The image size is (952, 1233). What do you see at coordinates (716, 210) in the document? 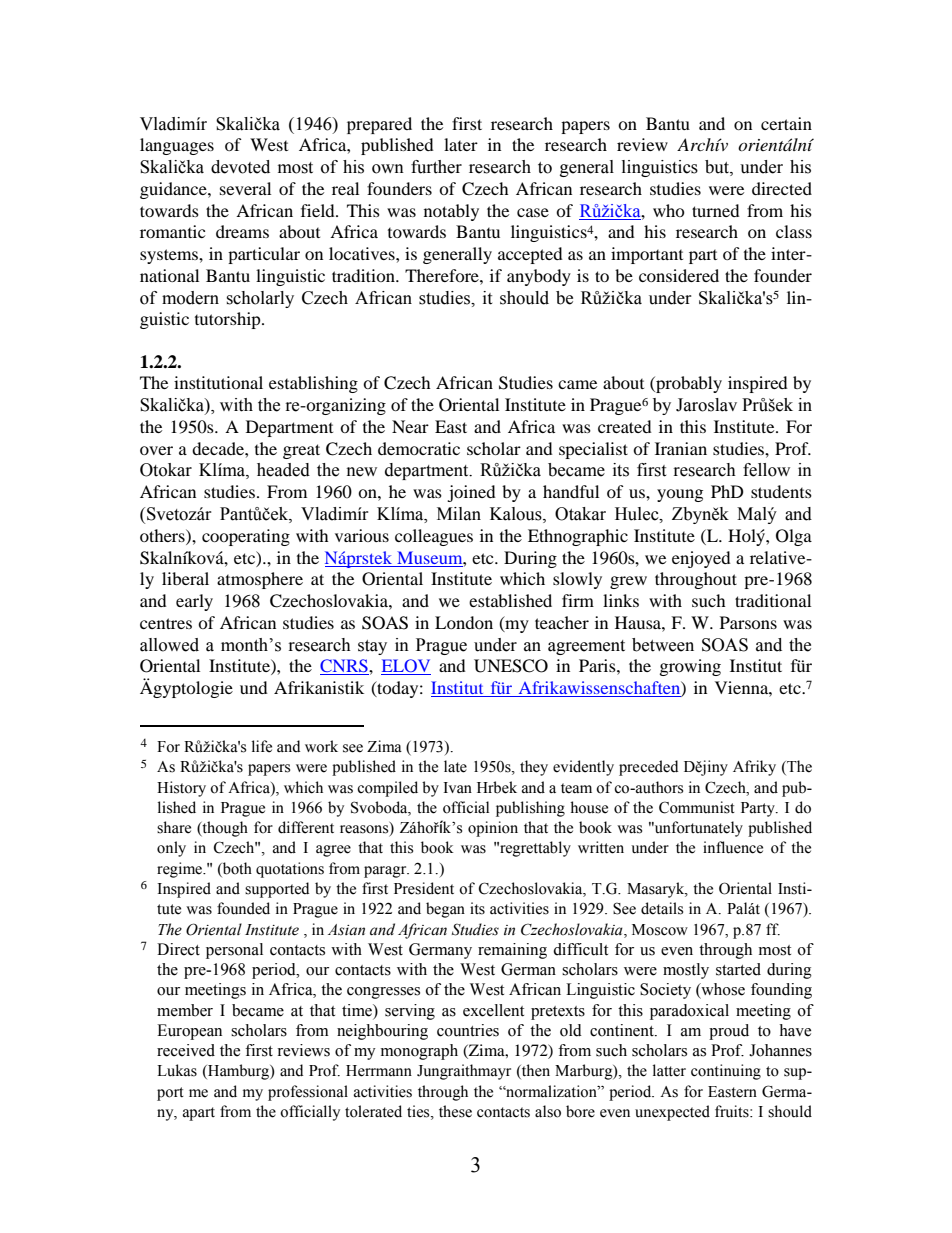
I see `turned` at bounding box center [716, 210].
